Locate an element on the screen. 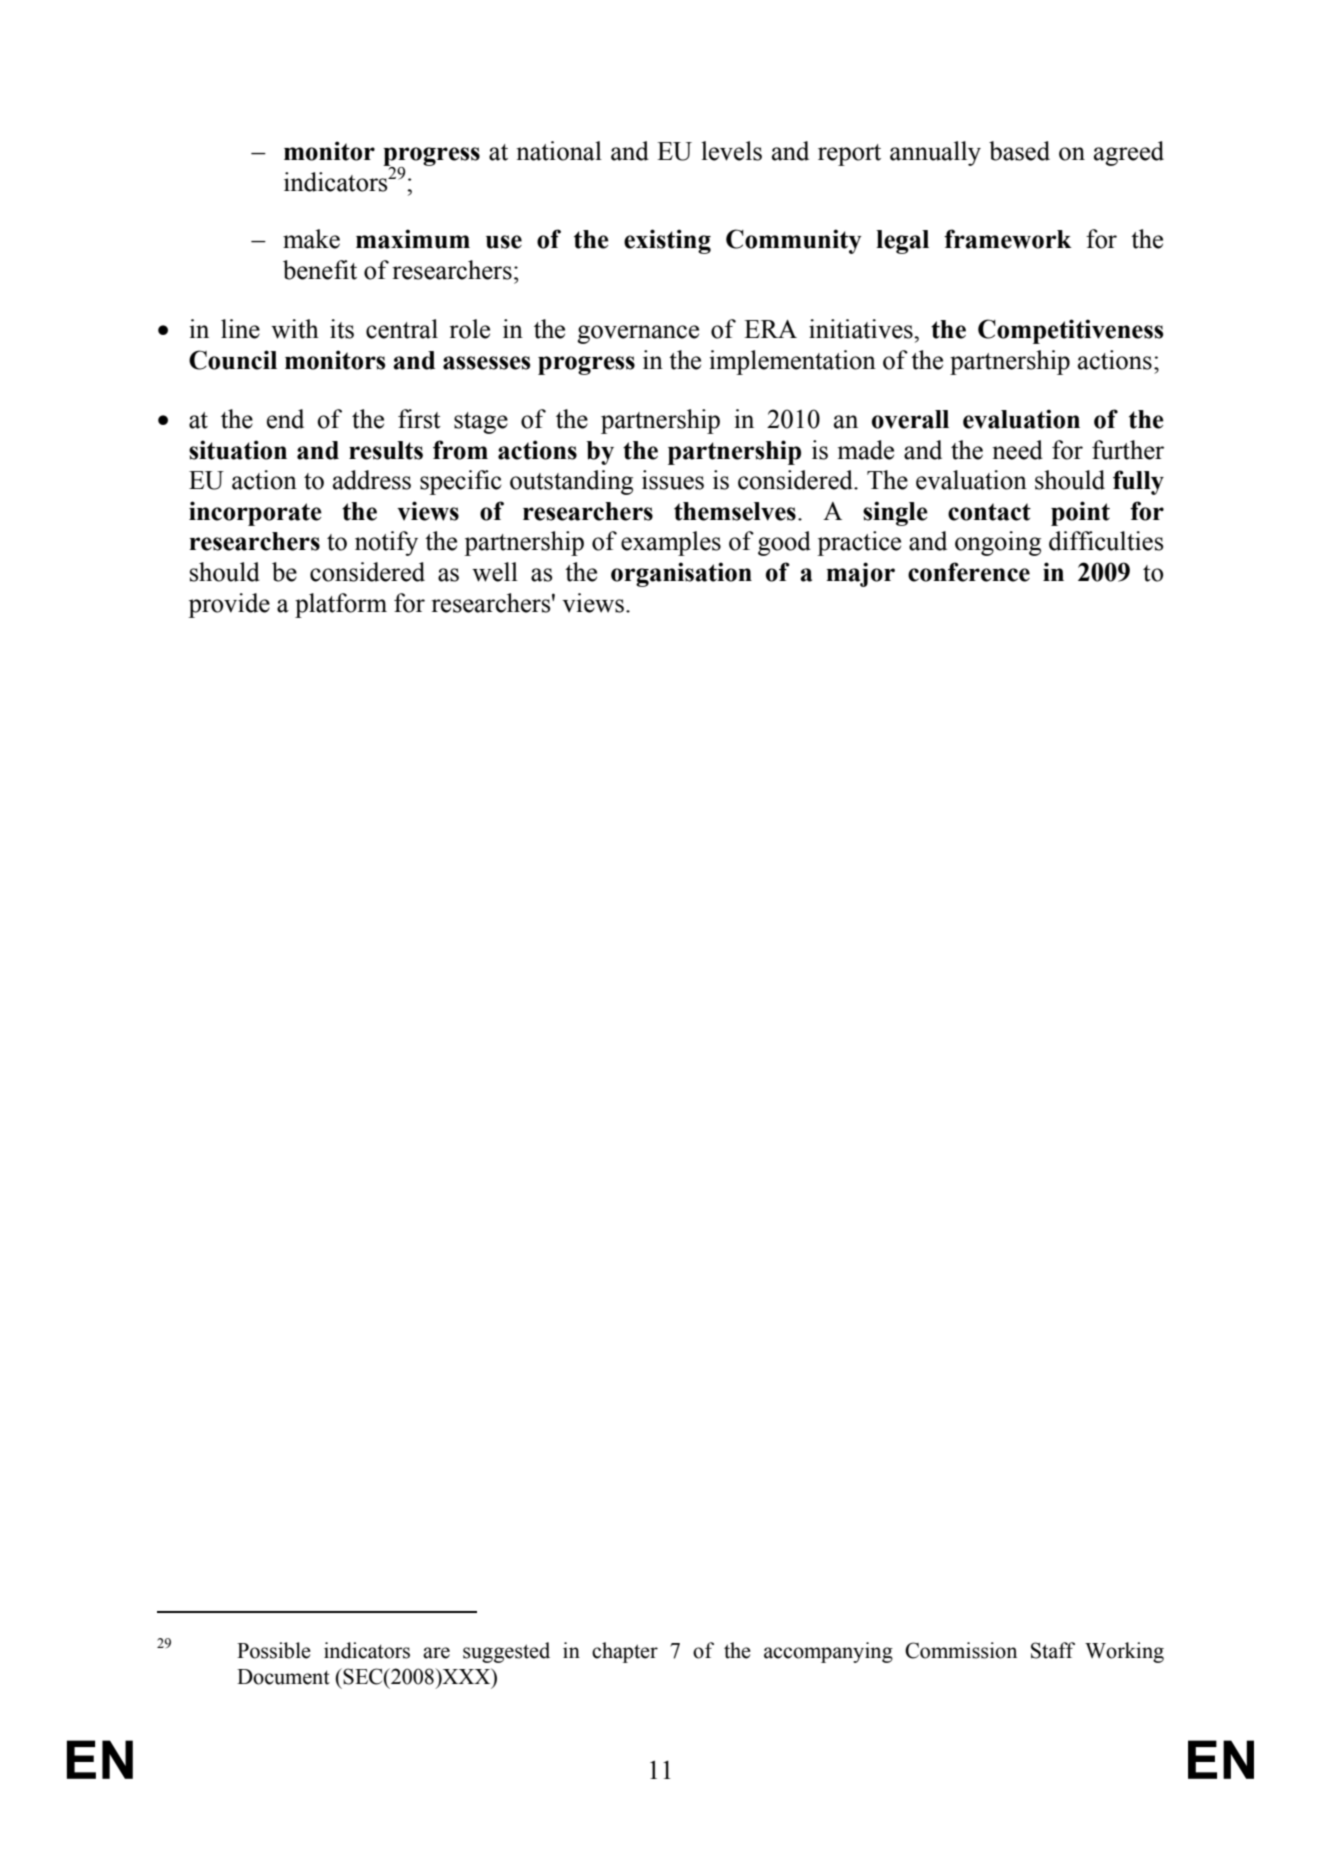 The image size is (1321, 1869). chapter is located at coordinates (625, 1652).
